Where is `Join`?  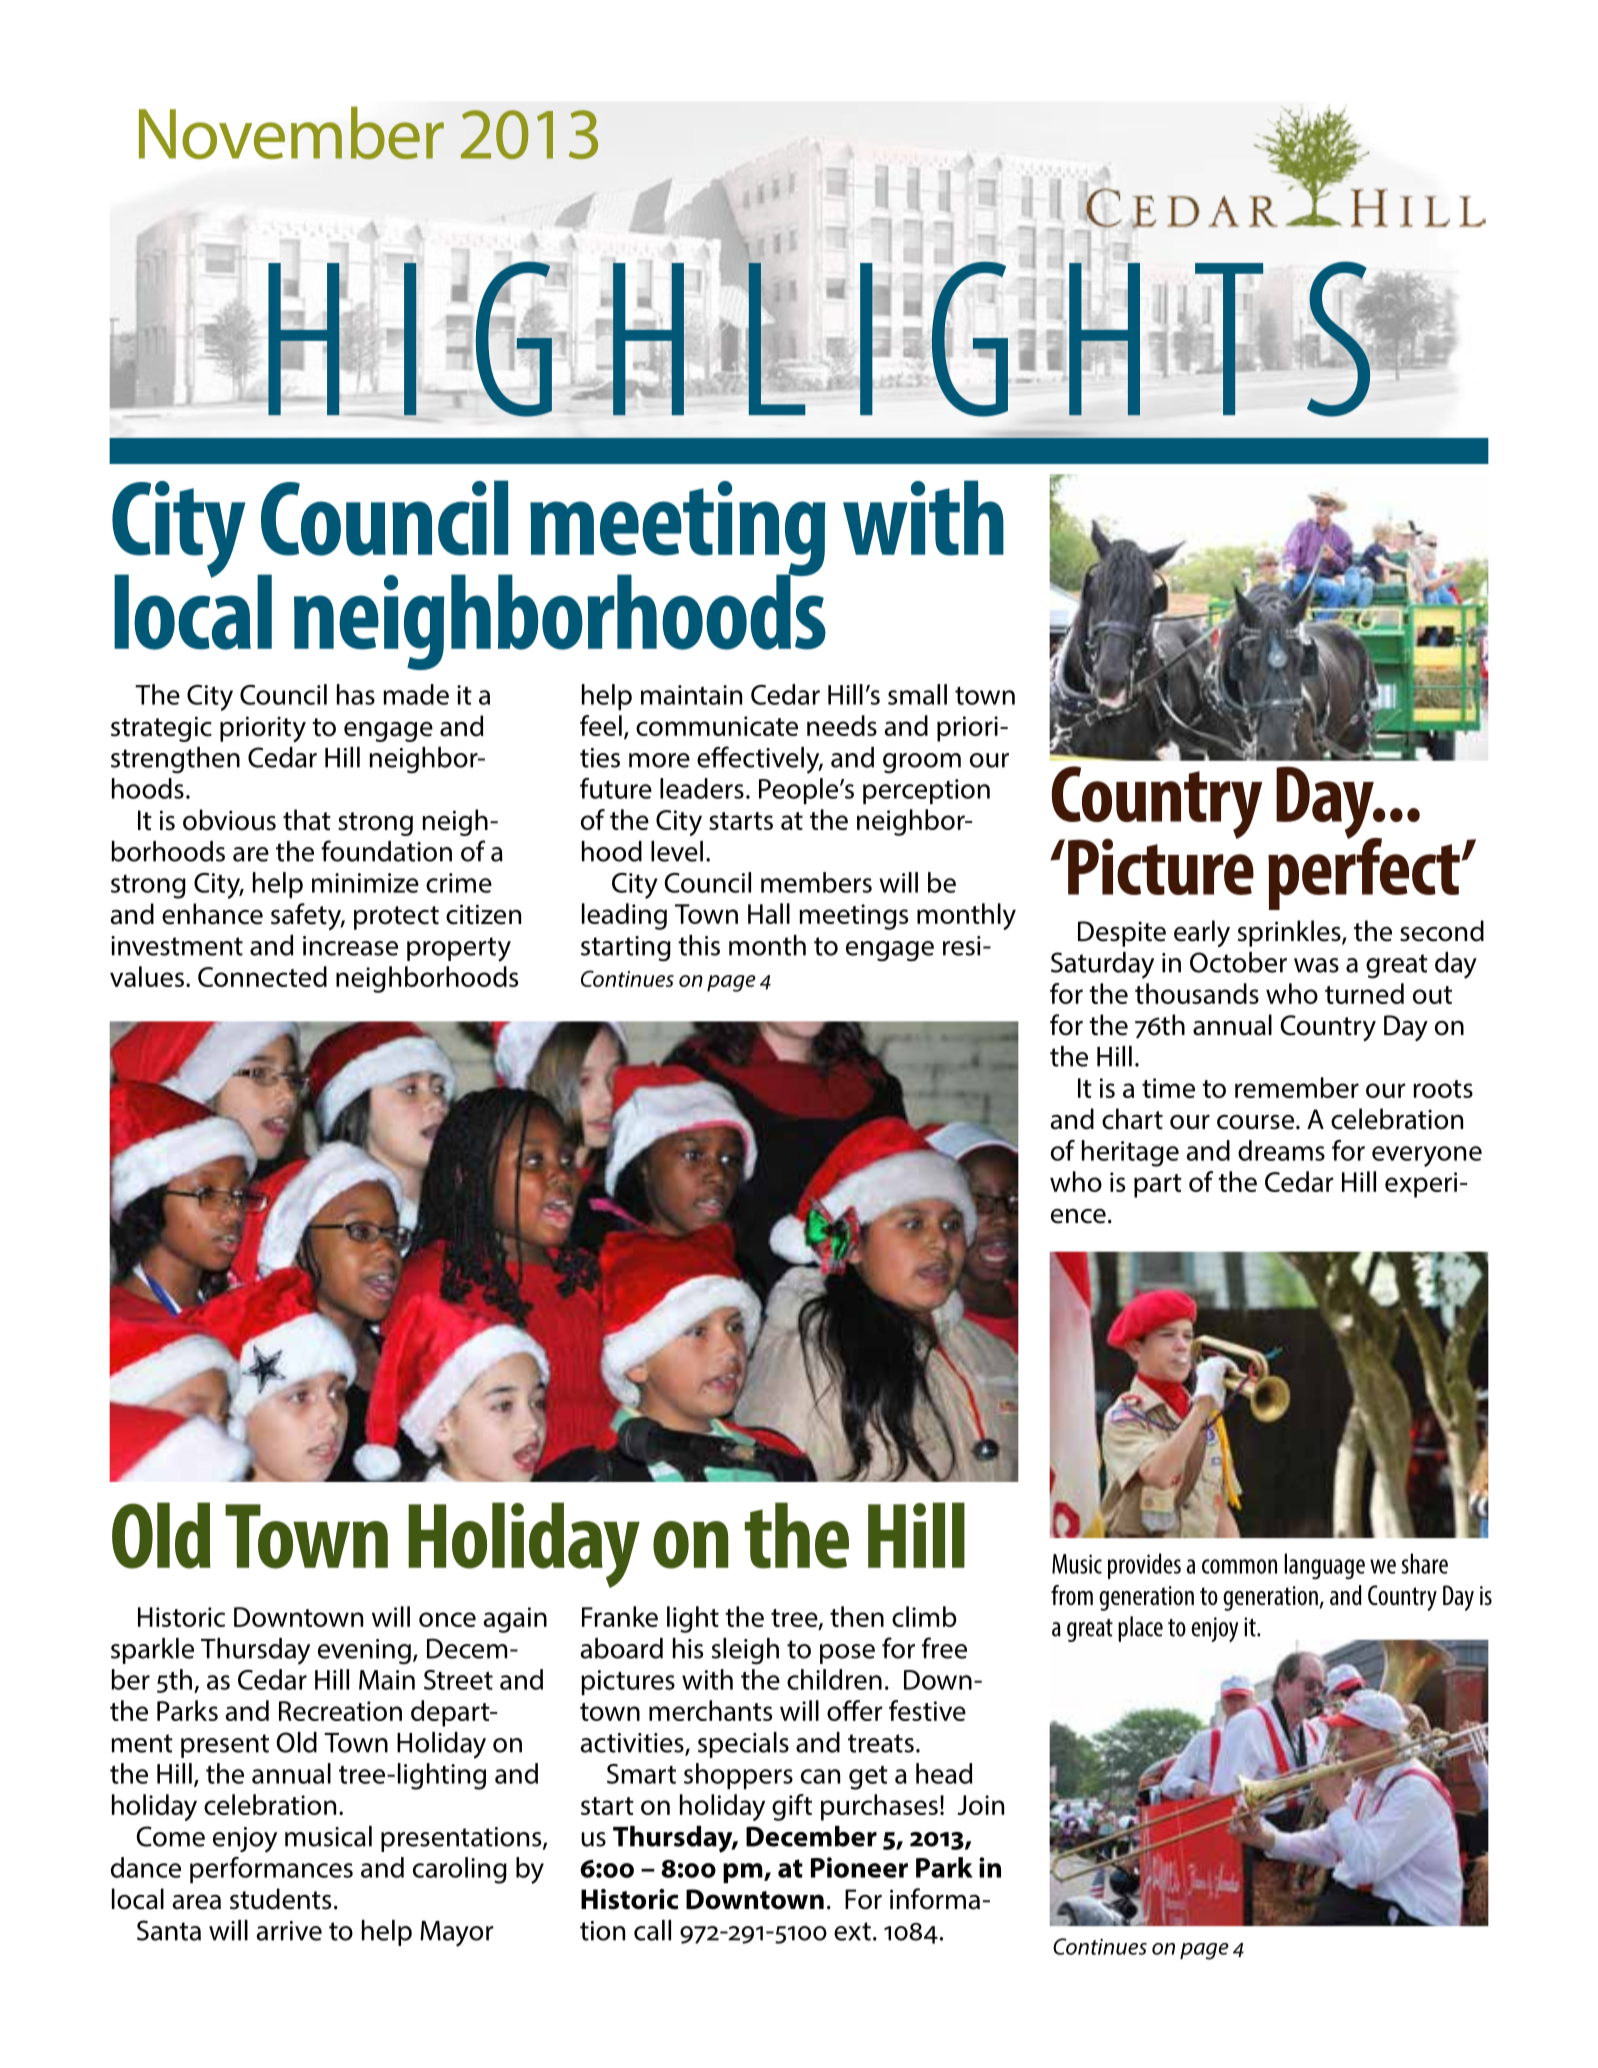 Join is located at coordinates (980, 1805).
